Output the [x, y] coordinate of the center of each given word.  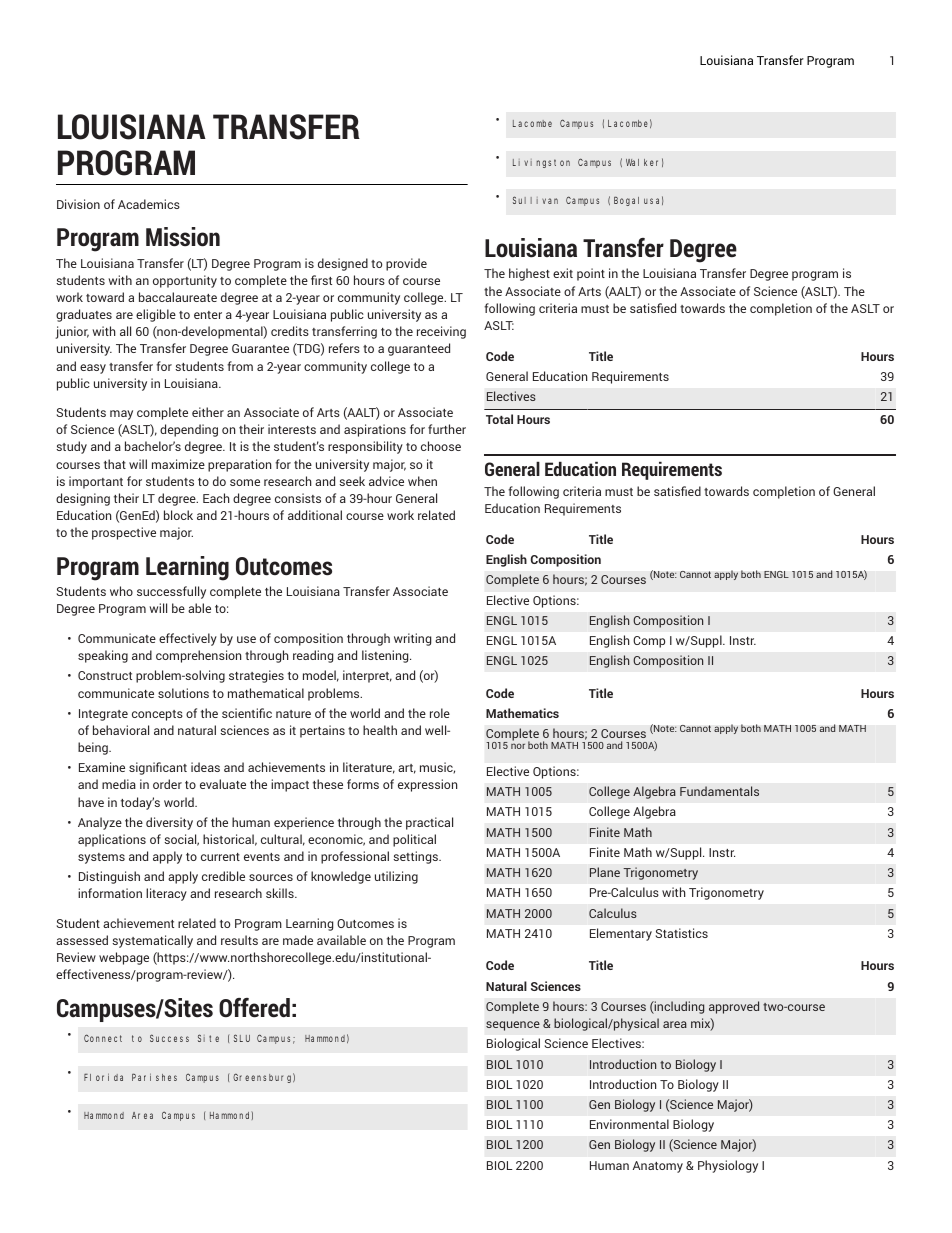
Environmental [629, 1124]
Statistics [682, 933]
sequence [513, 1026]
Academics [149, 204]
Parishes [154, 1077]
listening [386, 656]
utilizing [396, 877]
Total [499, 419]
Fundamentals [719, 791]
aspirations [375, 430]
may [121, 415]
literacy [166, 894]
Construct [105, 675]
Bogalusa [638, 201]
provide [406, 264]
